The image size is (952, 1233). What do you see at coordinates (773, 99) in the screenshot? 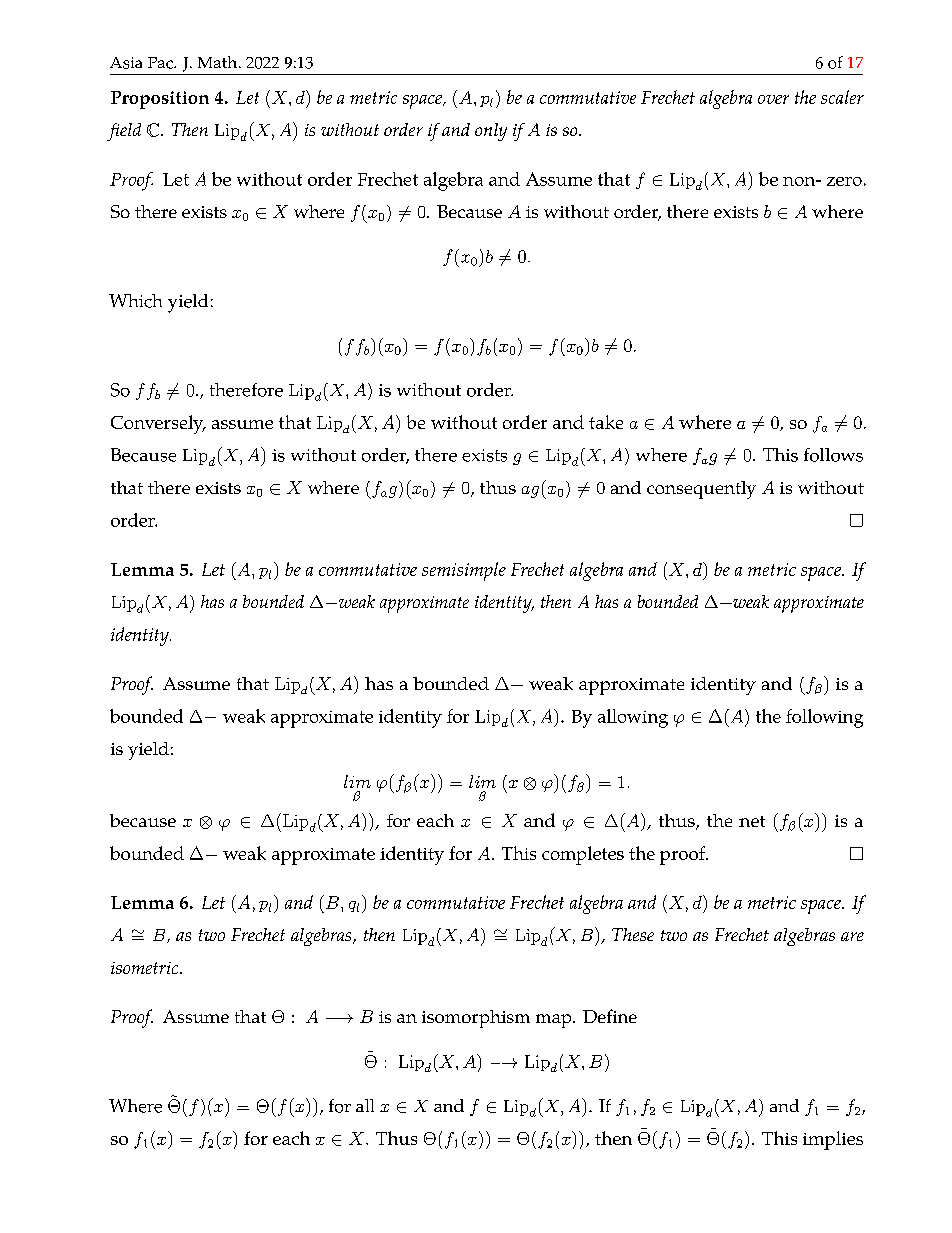
I see `over` at bounding box center [773, 99].
